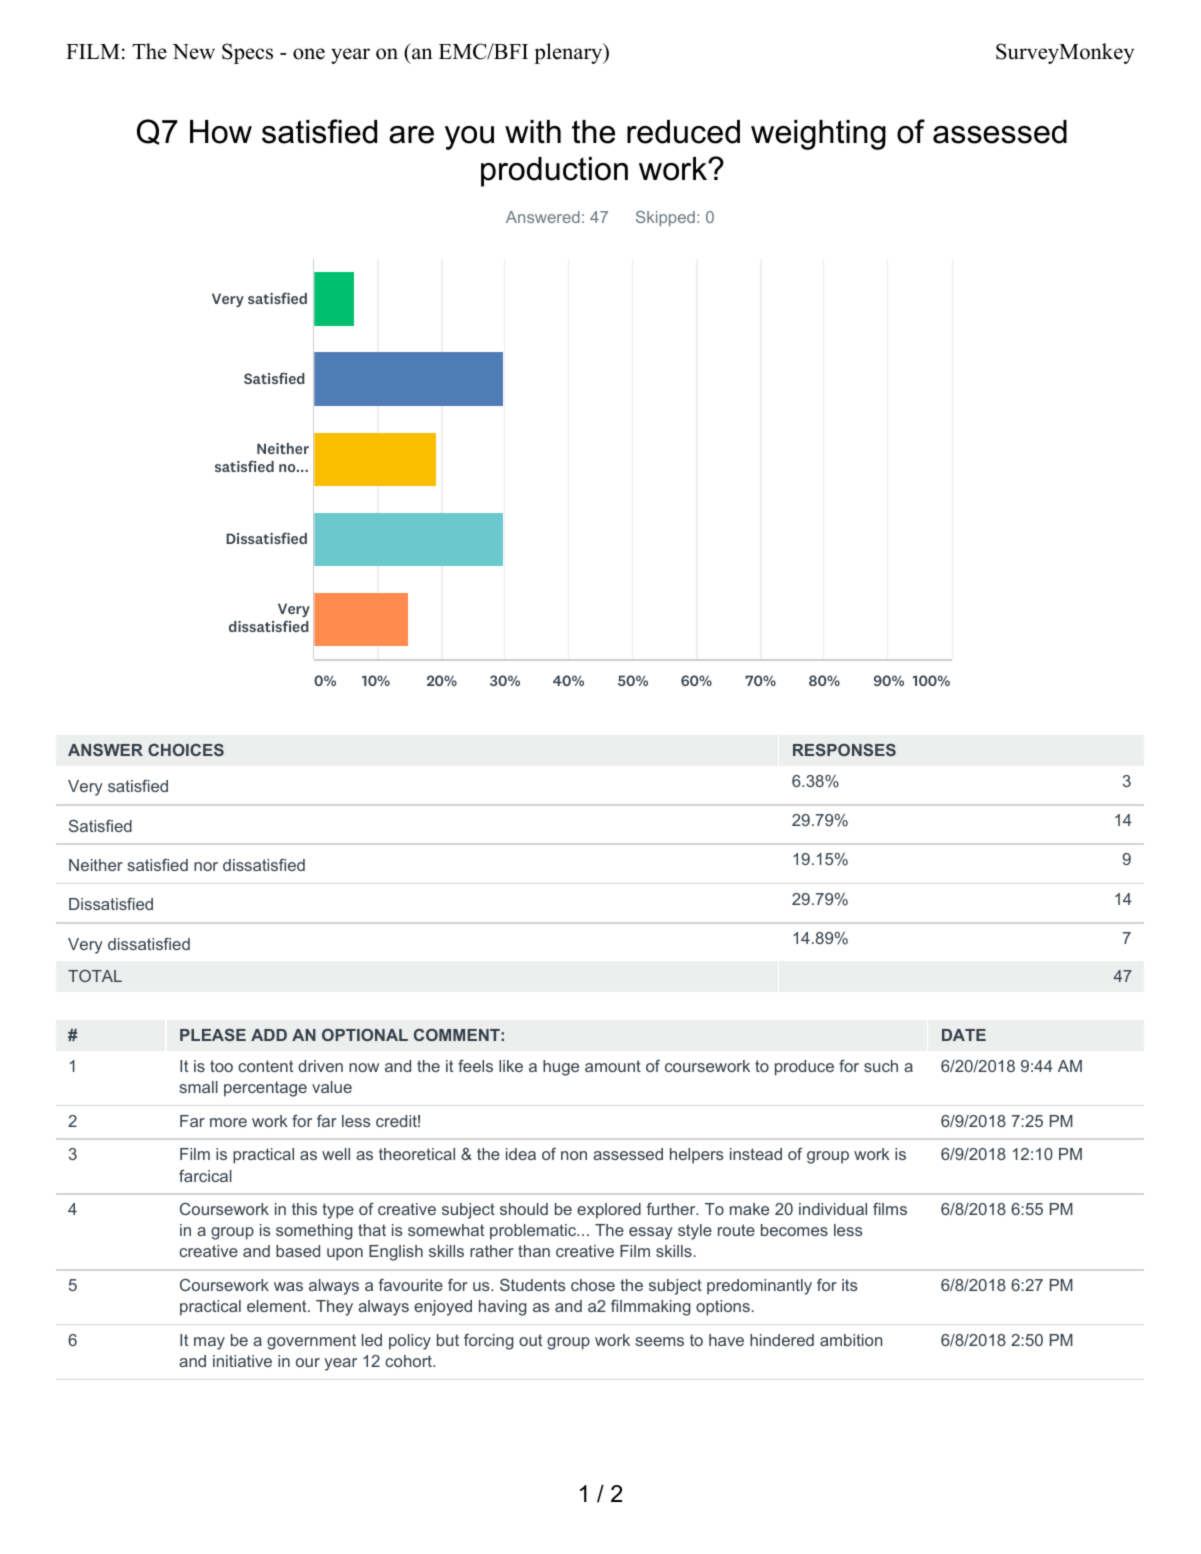  What do you see at coordinates (193, 52) in the document?
I see `New` at bounding box center [193, 52].
